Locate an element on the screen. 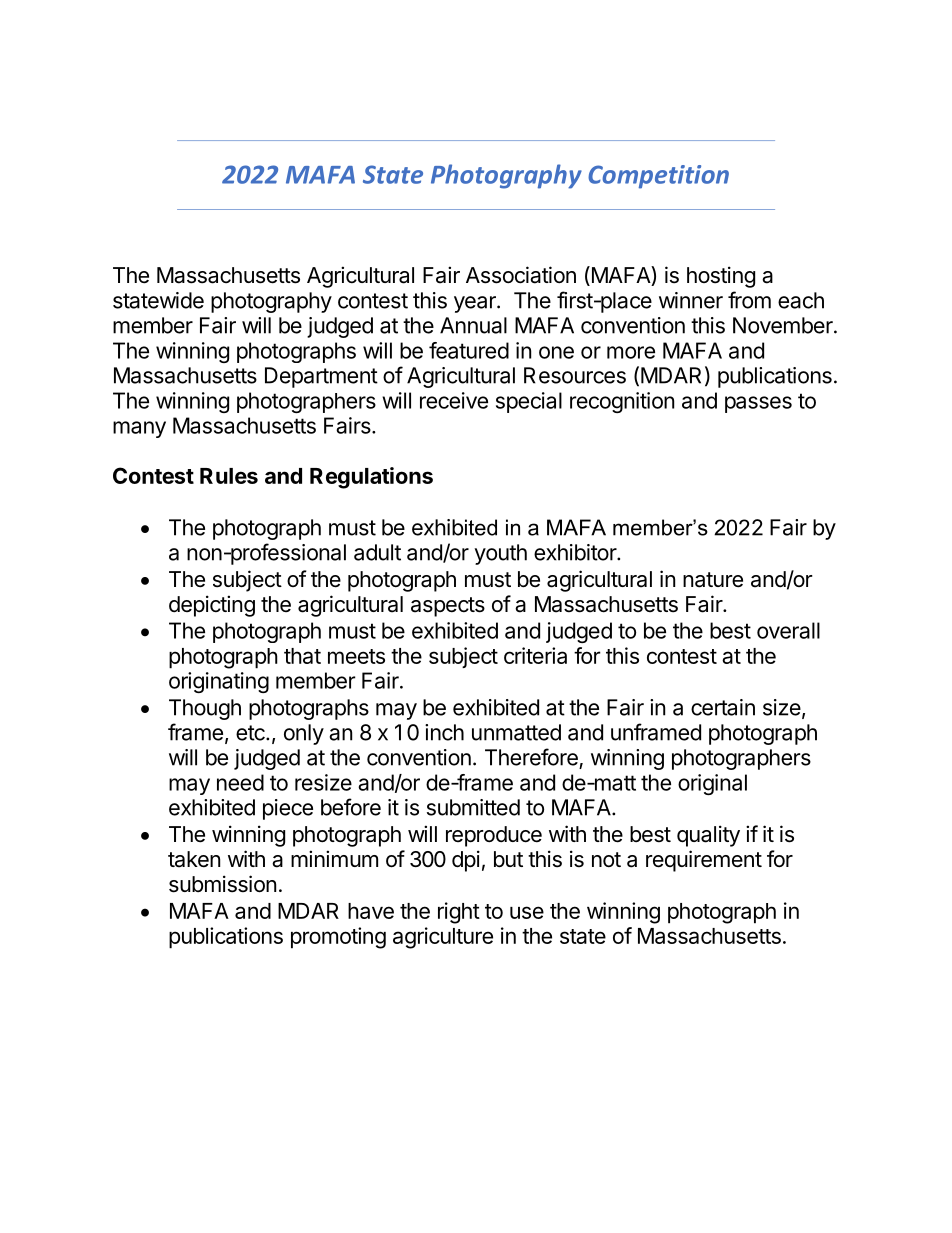 This screenshot has height=1233, width=952. passes is located at coordinates (758, 404).
